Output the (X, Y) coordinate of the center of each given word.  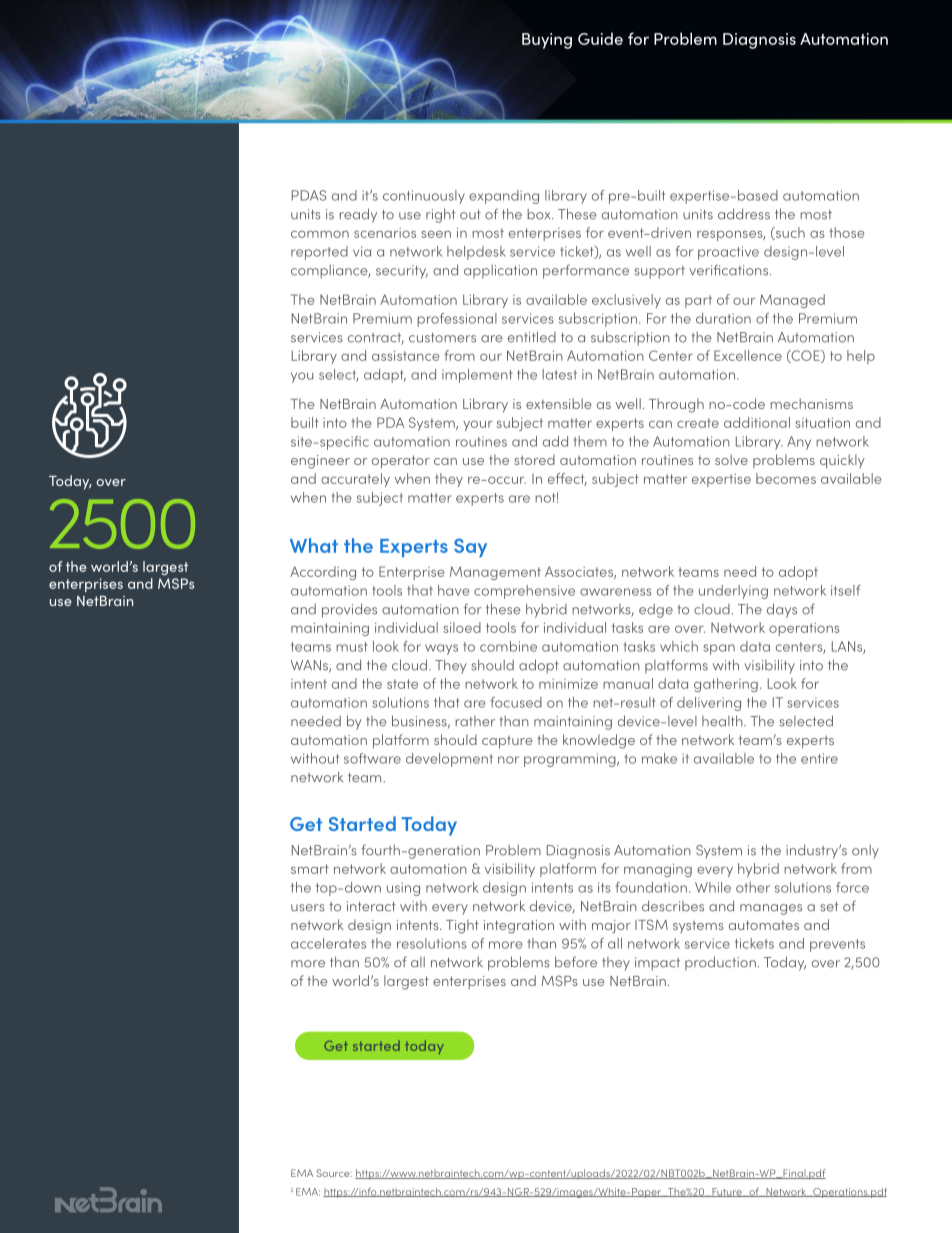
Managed (792, 301)
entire (819, 758)
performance (586, 271)
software (372, 758)
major (611, 927)
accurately (355, 480)
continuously (424, 197)
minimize (568, 684)
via (362, 251)
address (744, 214)
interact (371, 906)
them (590, 441)
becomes (786, 478)
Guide (600, 38)
